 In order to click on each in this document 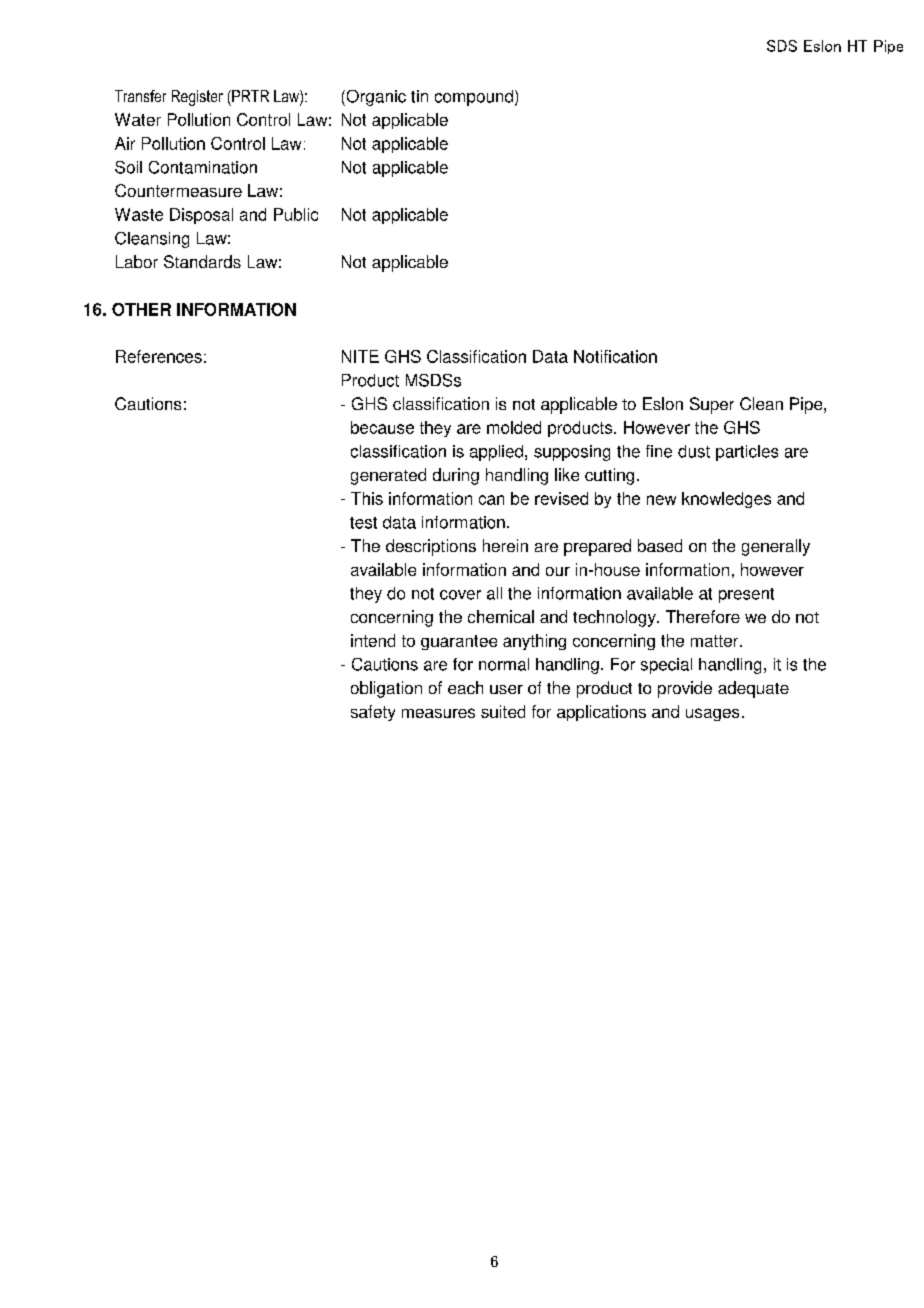, I will do `click(465, 687)`.
